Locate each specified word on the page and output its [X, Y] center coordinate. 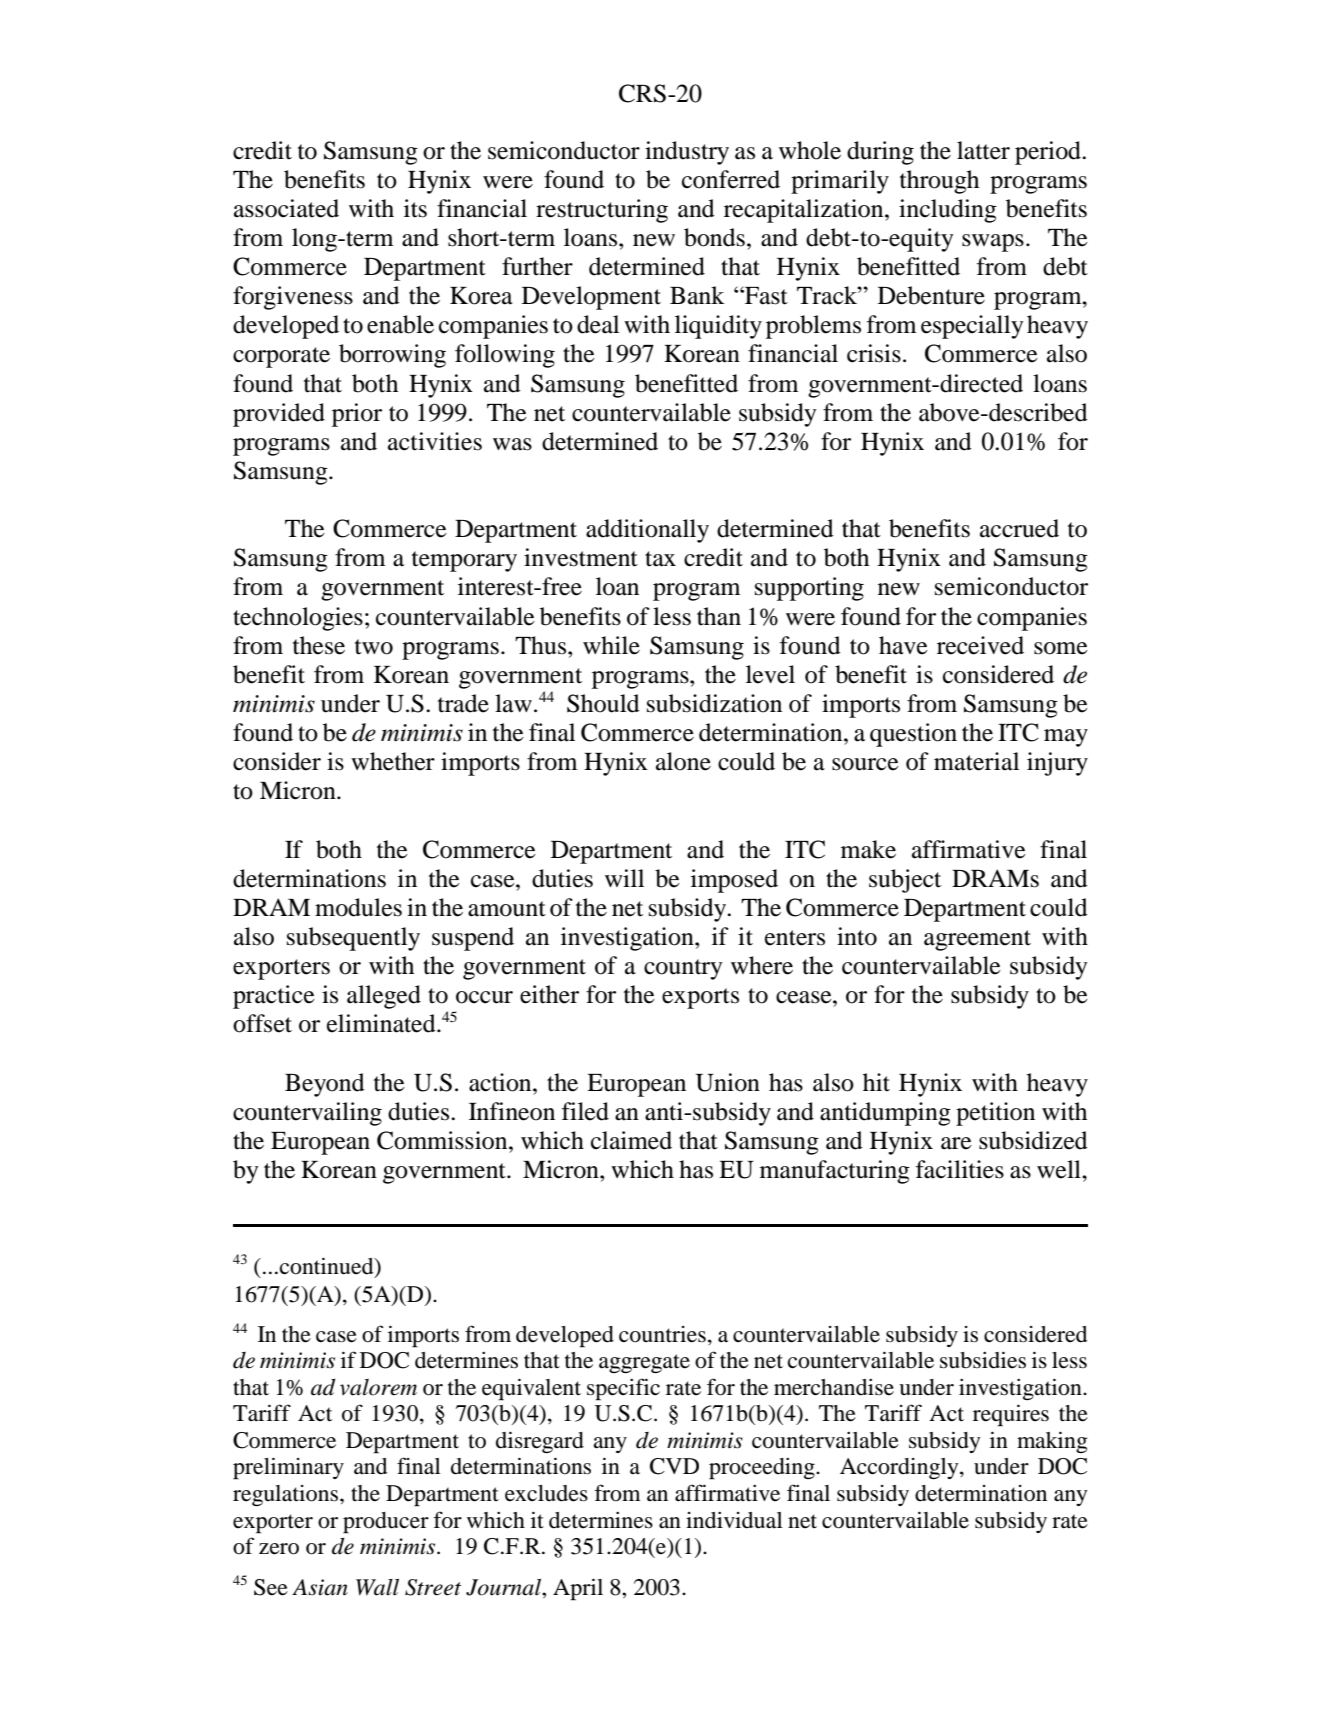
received [980, 645]
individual [734, 1520]
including [948, 211]
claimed [631, 1140]
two [374, 647]
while [611, 645]
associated [286, 208]
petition [995, 1114]
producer [386, 1523]
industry [687, 153]
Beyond [325, 1085]
